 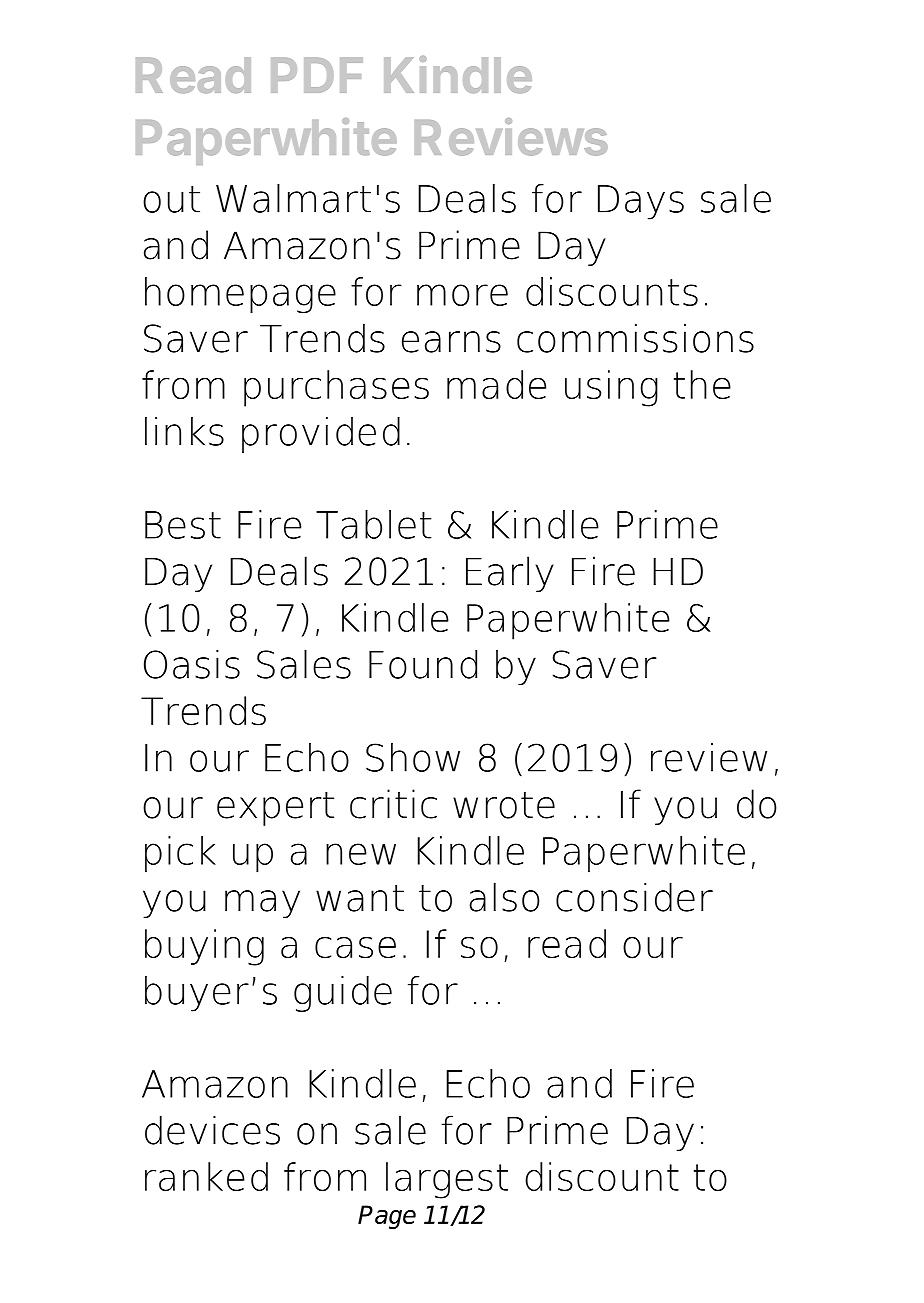 What do you see at coordinates (447, 1180) in the document?
I see `largest` at bounding box center [447, 1180].
